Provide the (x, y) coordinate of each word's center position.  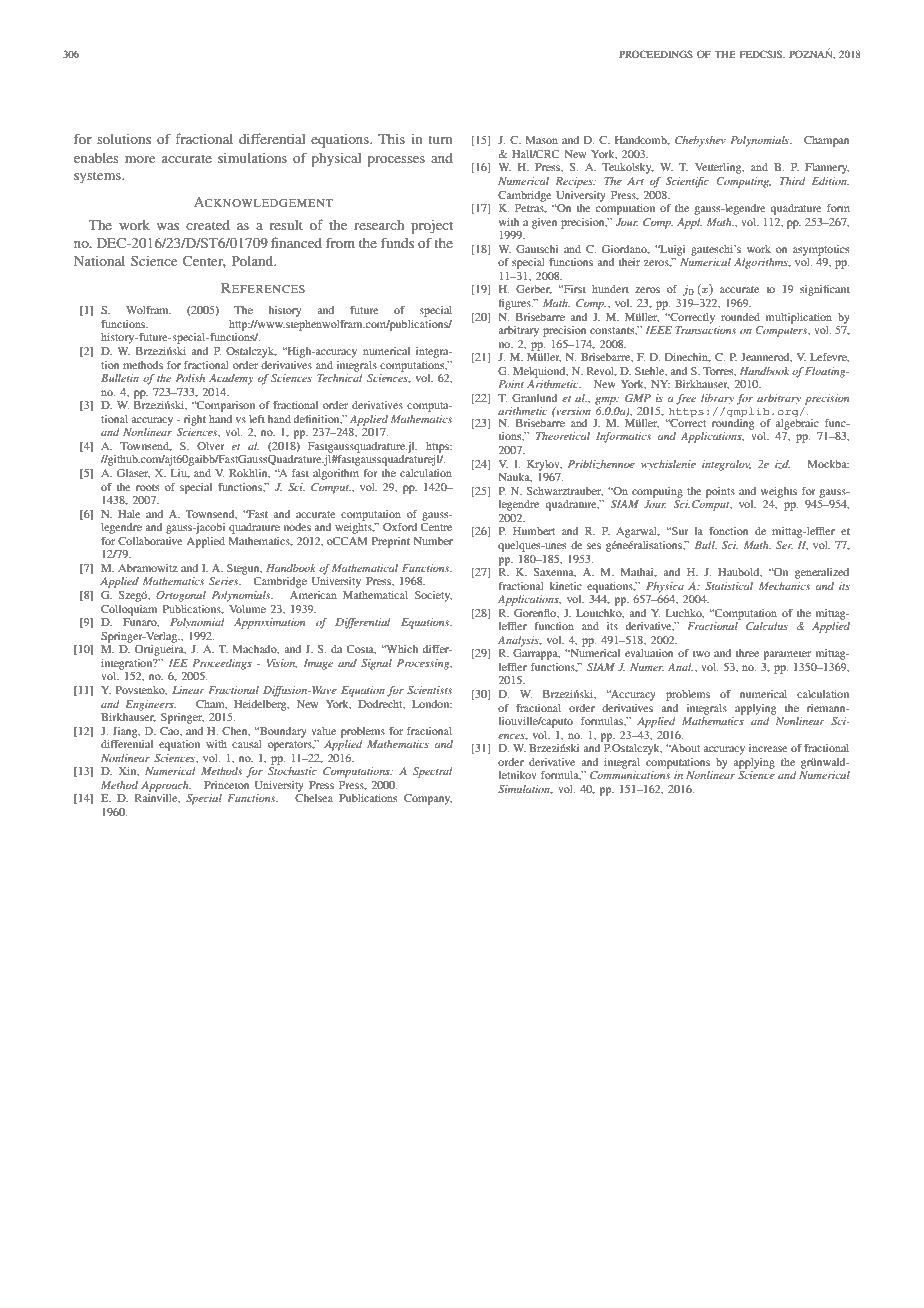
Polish (190, 378)
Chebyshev (700, 141)
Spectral (433, 772)
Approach (166, 786)
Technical (340, 378)
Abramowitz (148, 568)
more (140, 159)
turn (440, 139)
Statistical (729, 586)
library (717, 399)
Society (433, 596)
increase (768, 748)
